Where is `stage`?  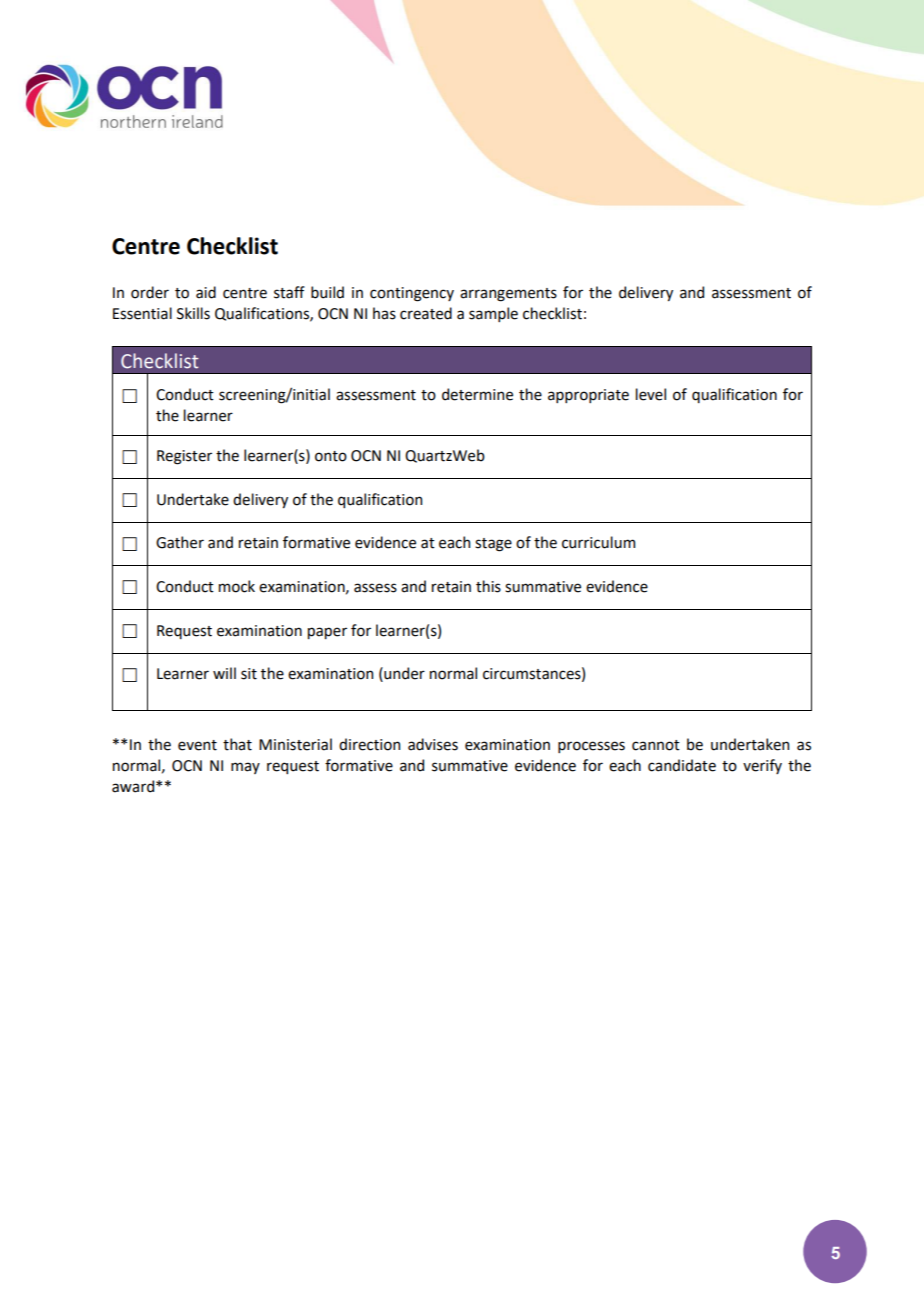
stage is located at coordinates (493, 545).
